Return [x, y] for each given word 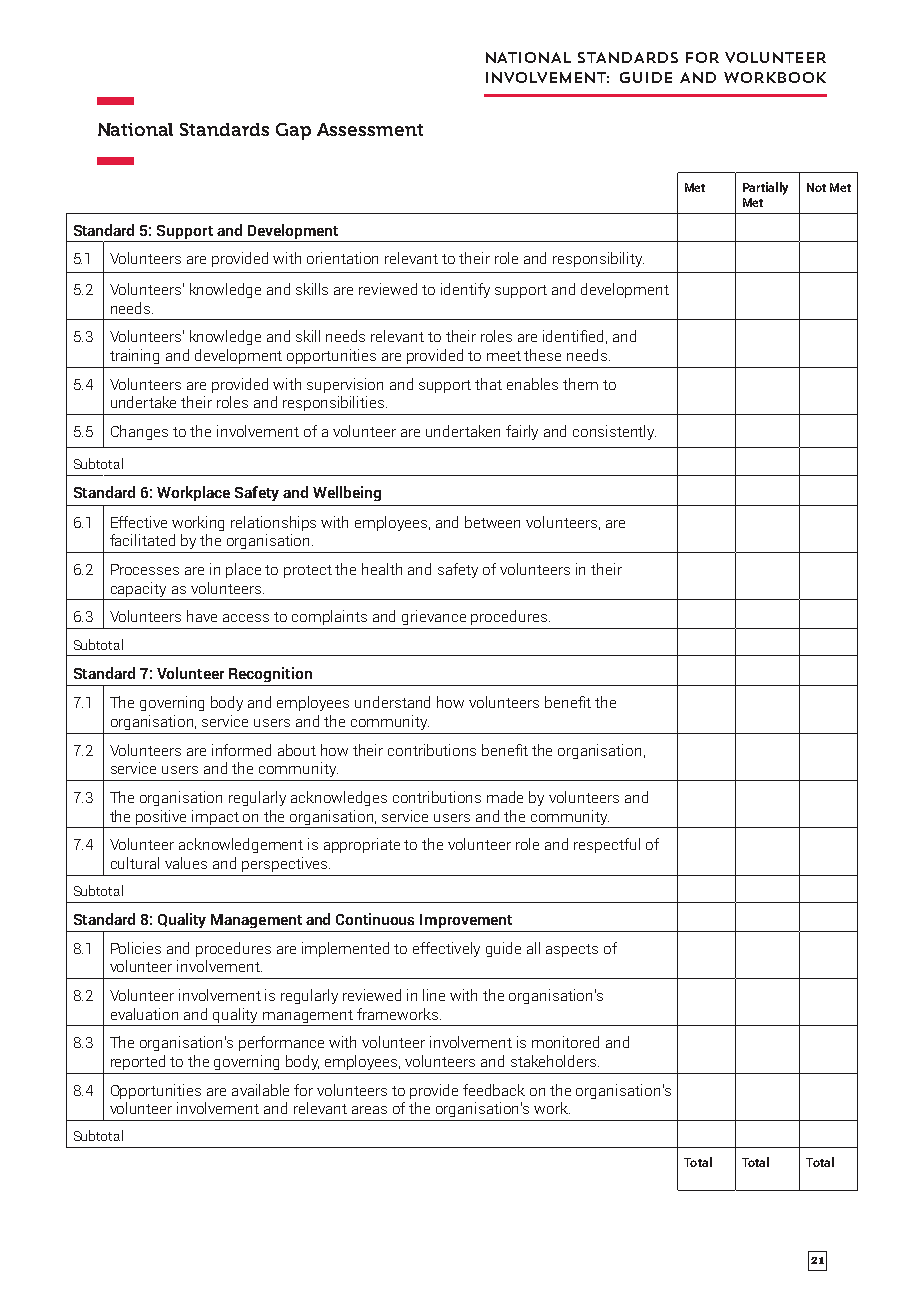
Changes [139, 432]
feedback [494, 1090]
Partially [765, 188]
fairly [522, 432]
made [505, 797]
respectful [607, 845]
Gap [293, 131]
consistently [614, 432]
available [260, 1090]
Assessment [370, 129]
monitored [565, 1042]
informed [241, 750]
